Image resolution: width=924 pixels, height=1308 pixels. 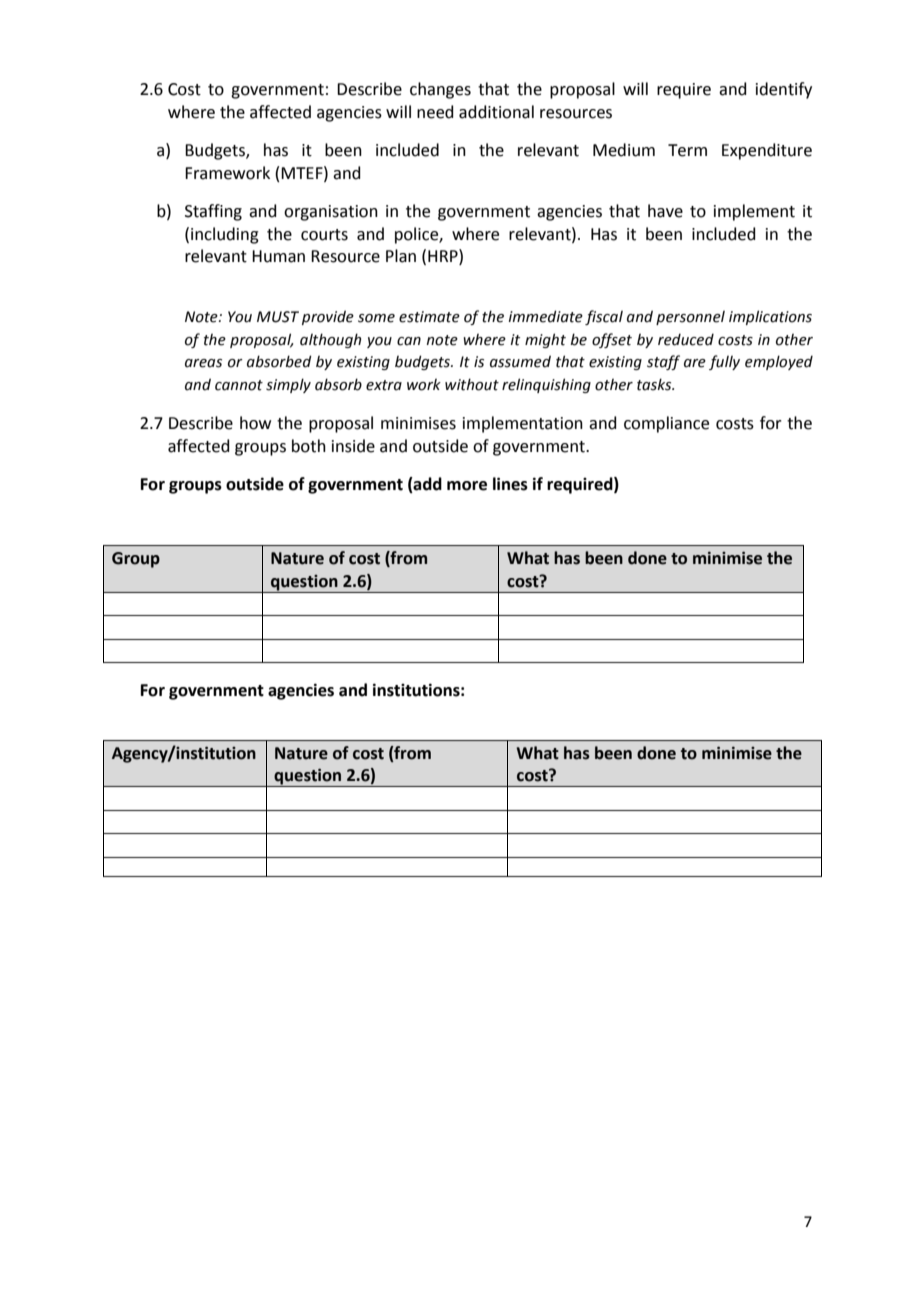 I want to click on identify, so click(x=784, y=90).
